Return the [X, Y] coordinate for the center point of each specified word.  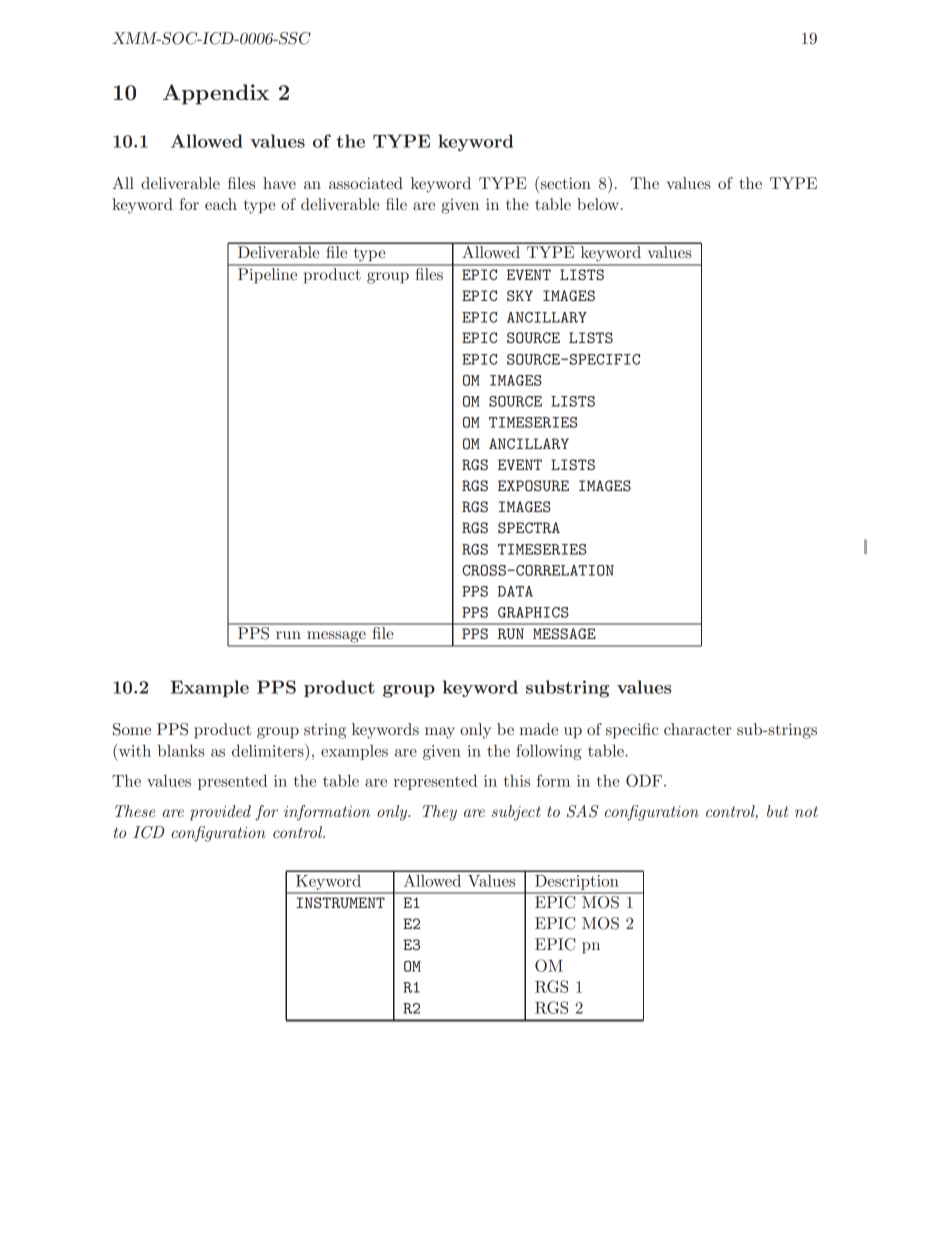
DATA [515, 591]
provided [220, 813]
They [440, 813]
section [566, 183]
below [598, 204]
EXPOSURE [533, 485]
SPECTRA [529, 527]
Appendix [216, 94]
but [777, 811]
